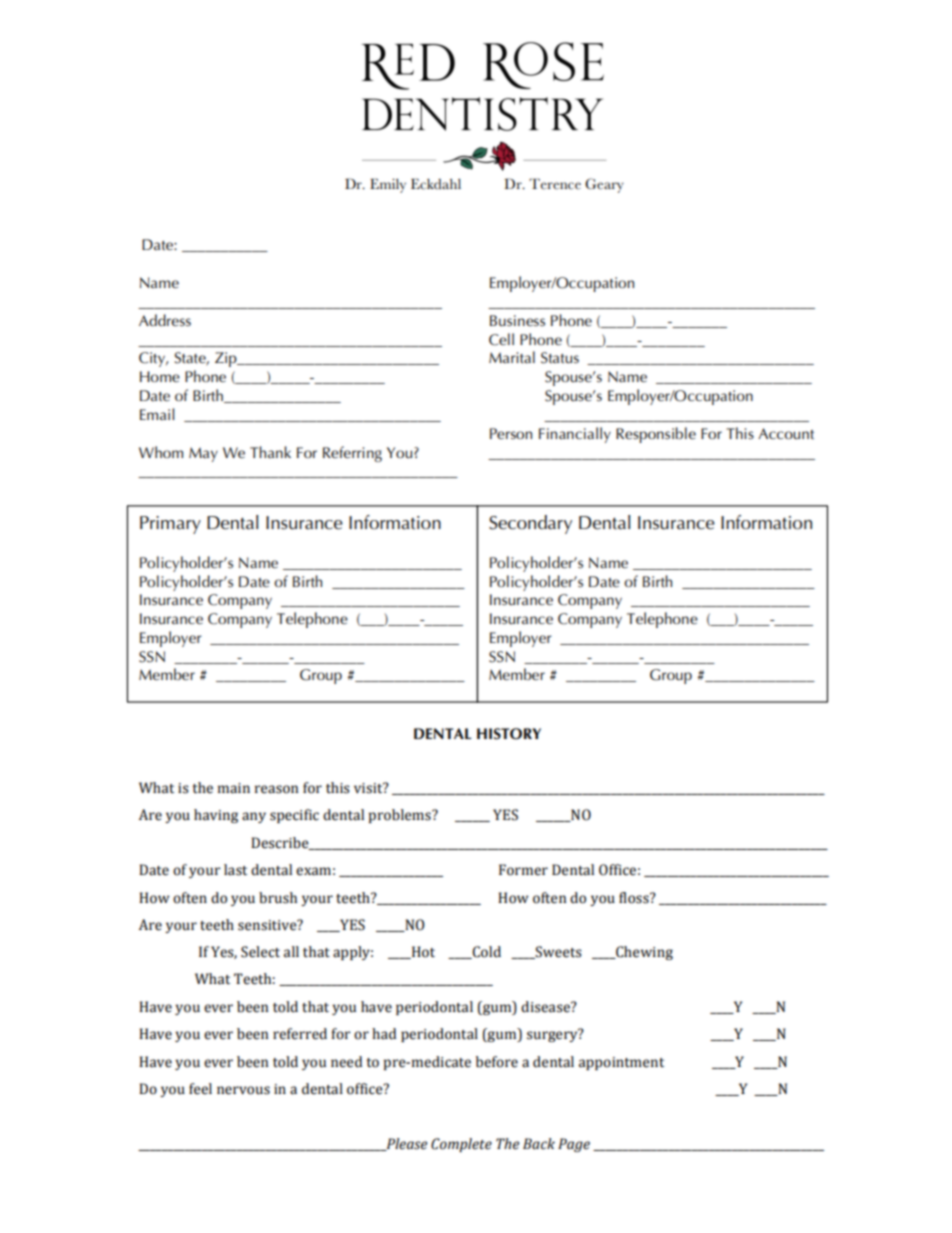 The width and height of the screenshot is (952, 1233). I want to click on main, so click(234, 788).
